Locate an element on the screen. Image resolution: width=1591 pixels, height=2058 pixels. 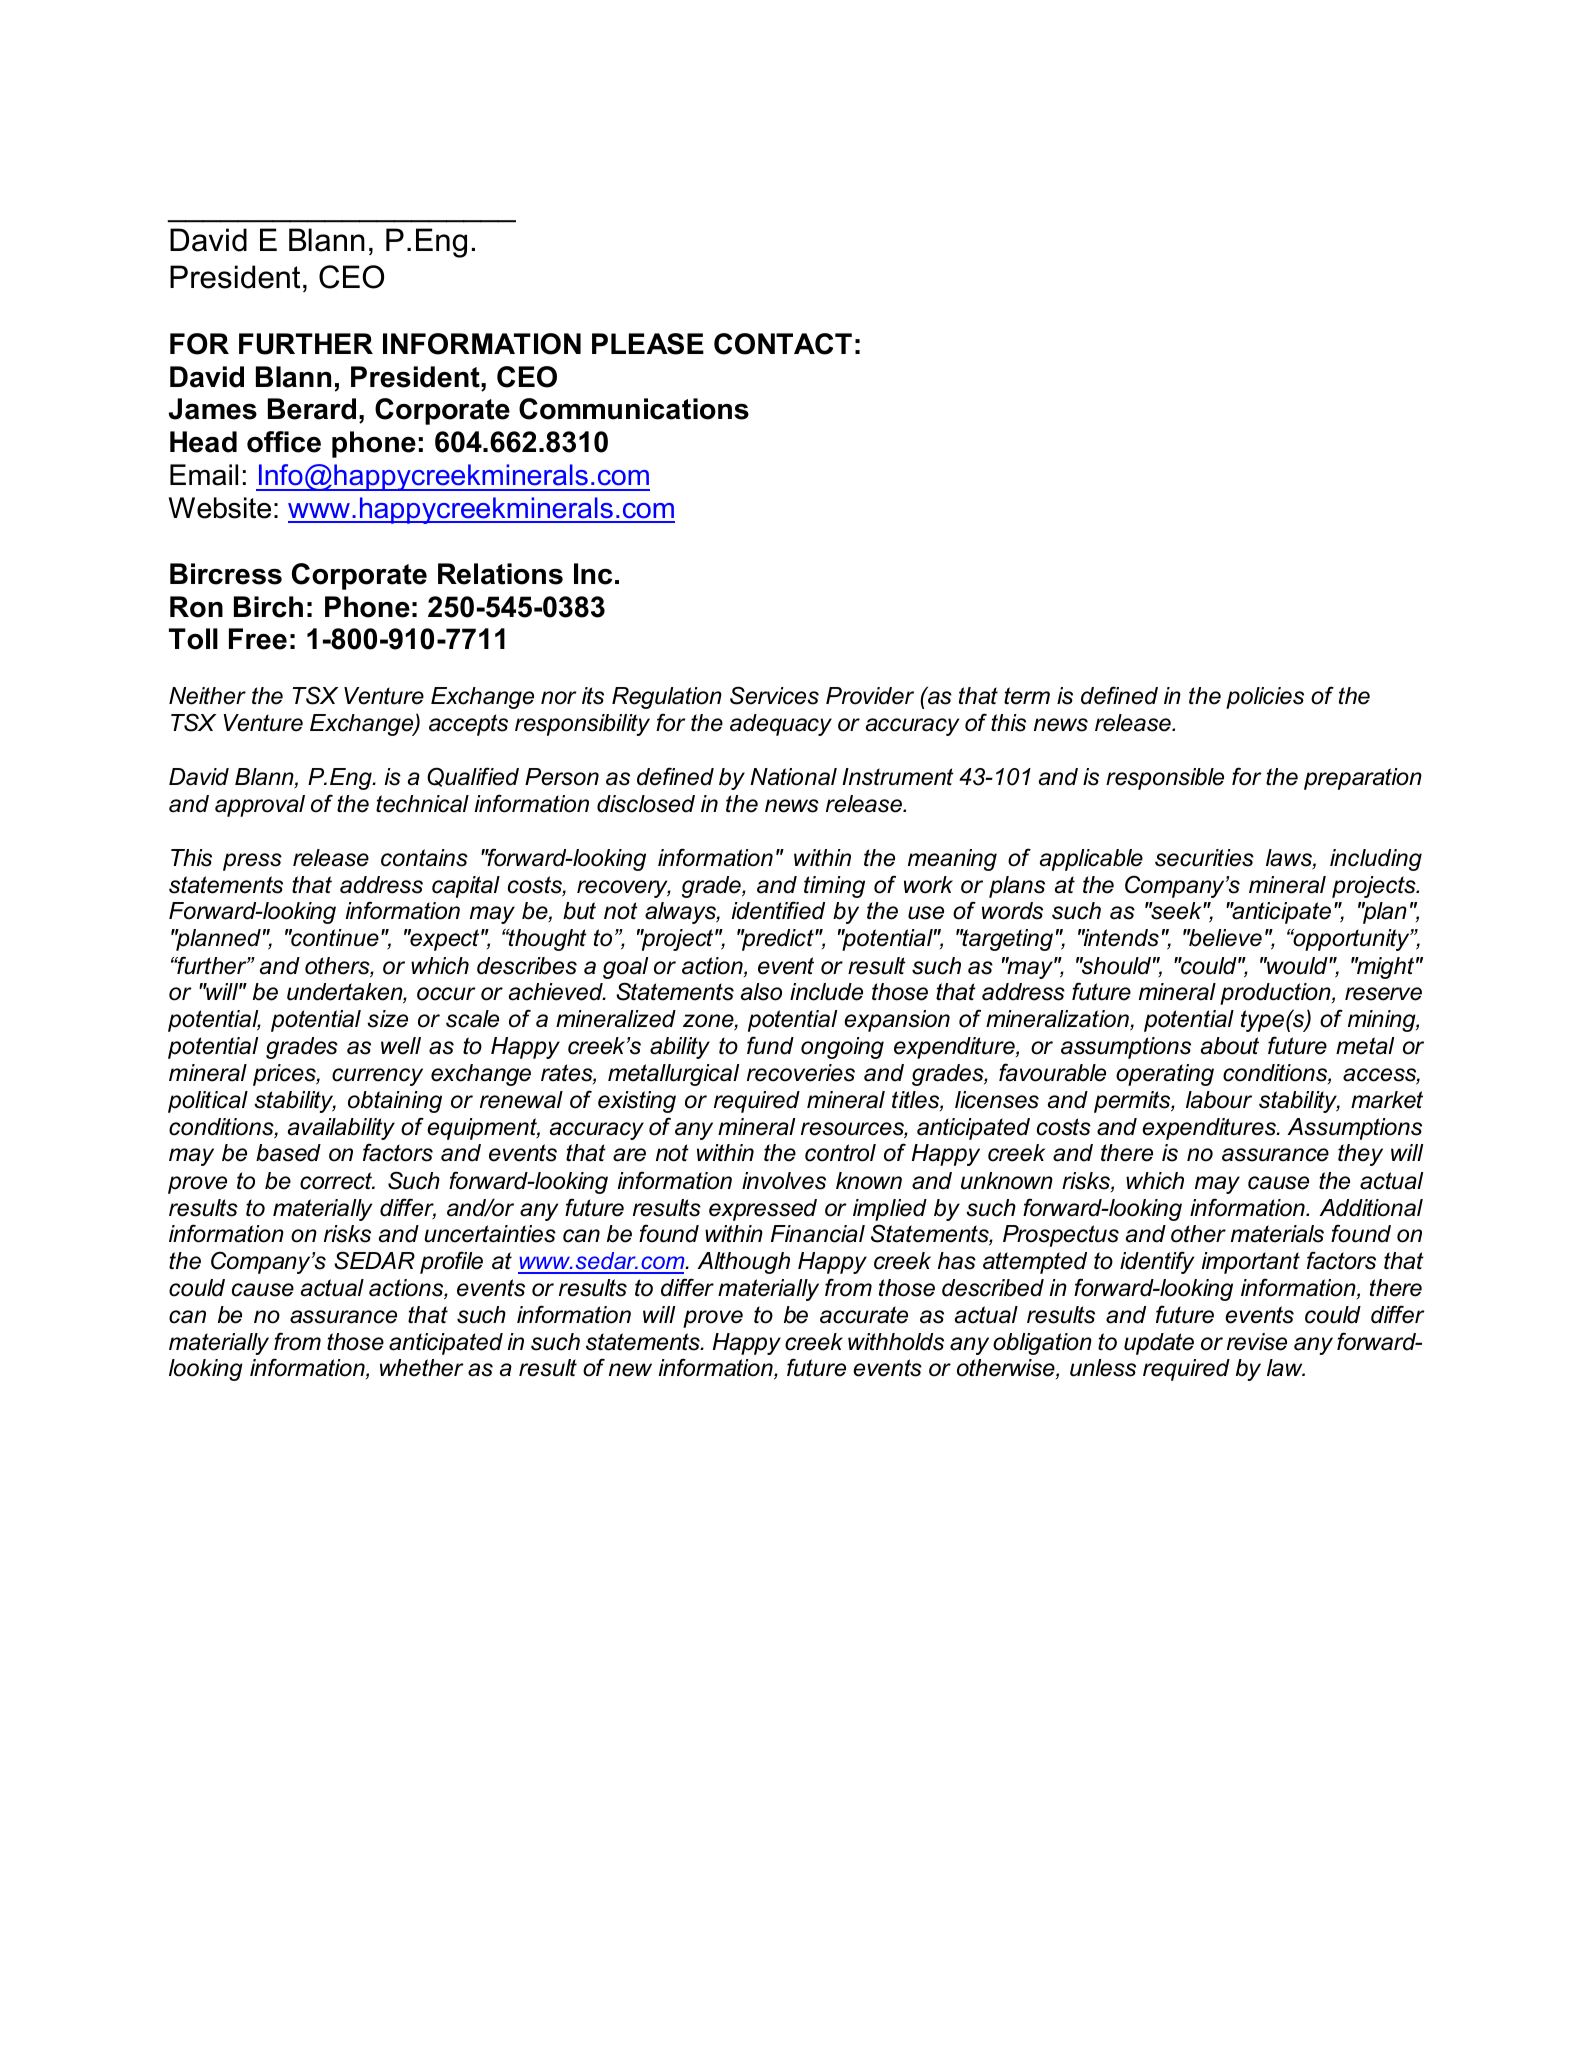
securities is located at coordinates (1204, 858).
